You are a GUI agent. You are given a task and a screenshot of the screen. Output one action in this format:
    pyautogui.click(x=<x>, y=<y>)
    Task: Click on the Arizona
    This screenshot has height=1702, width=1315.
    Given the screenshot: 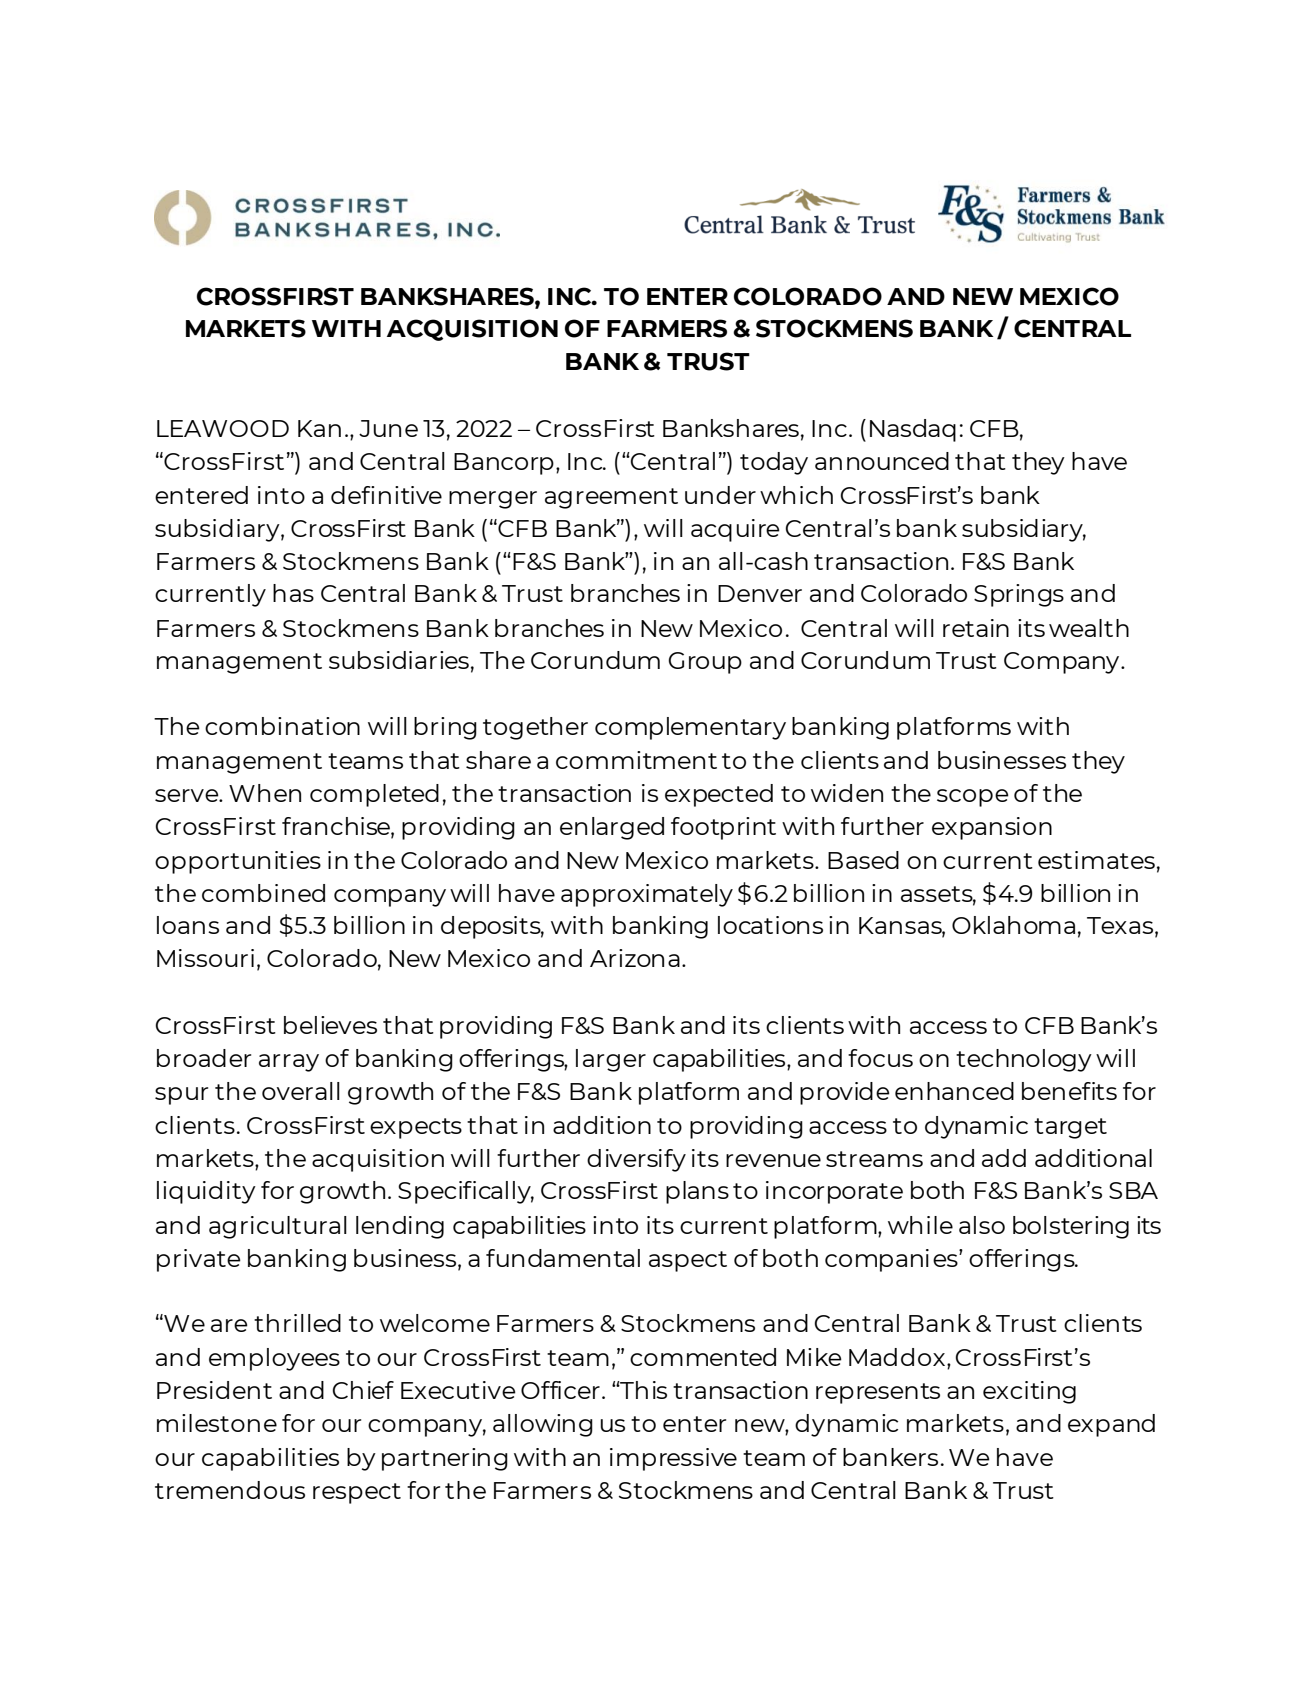 What is the action you would take?
    pyautogui.click(x=635, y=958)
